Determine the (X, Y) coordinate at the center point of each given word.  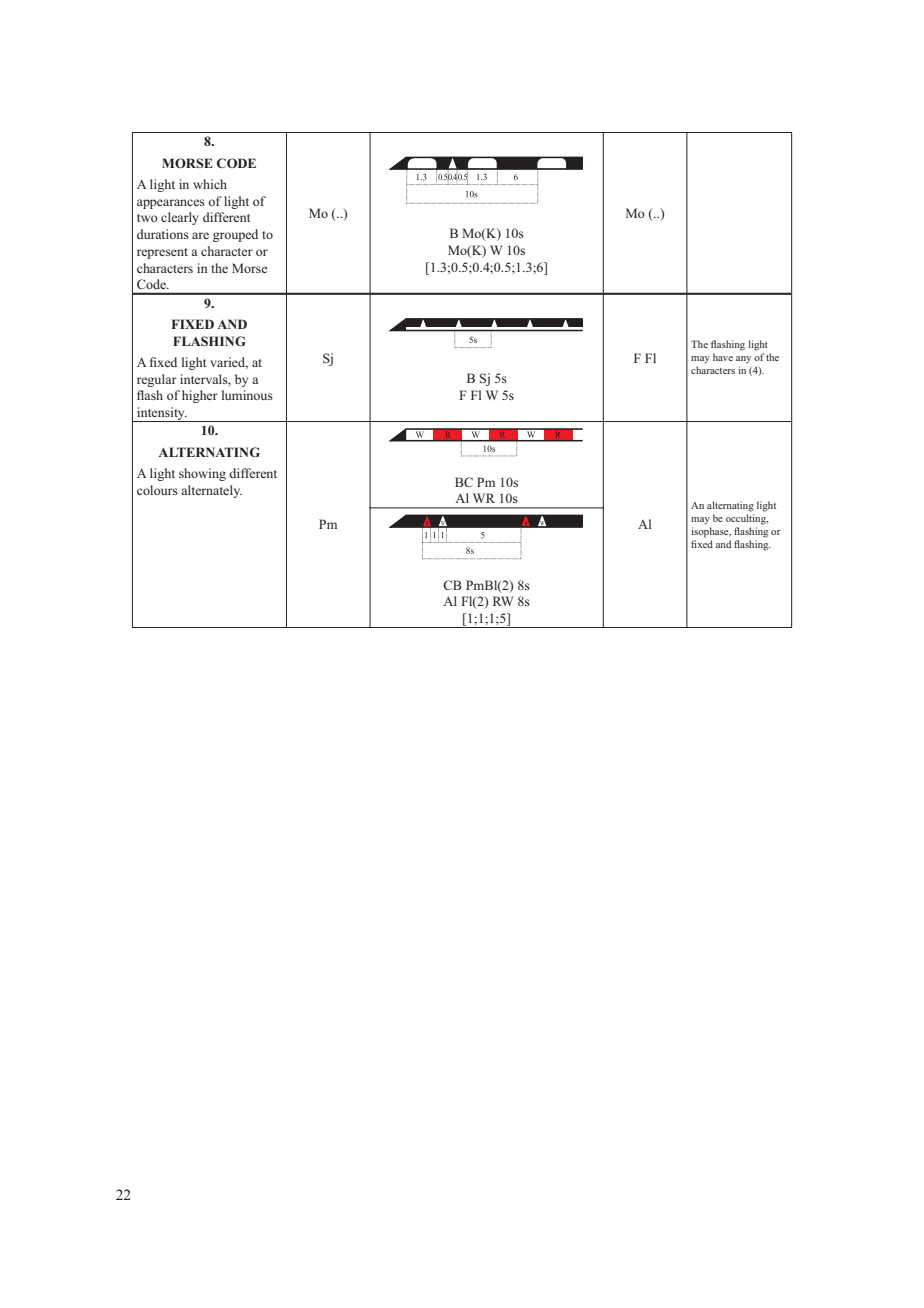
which (210, 184)
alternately (211, 491)
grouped (235, 235)
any (743, 359)
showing (202, 474)
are (200, 235)
